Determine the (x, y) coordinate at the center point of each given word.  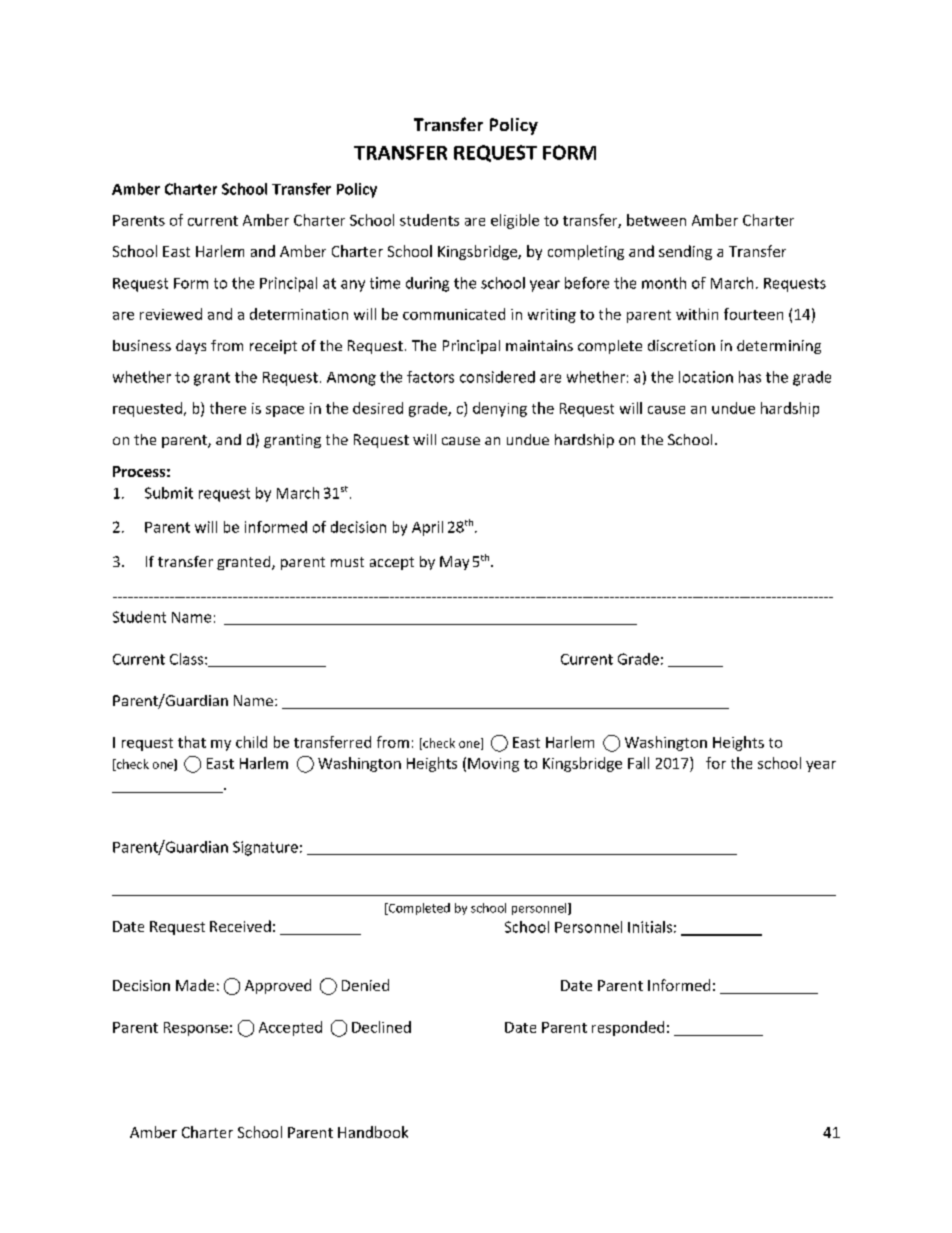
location (706, 377)
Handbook (373, 1132)
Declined (381, 1027)
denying (500, 409)
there (228, 408)
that (192, 742)
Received (240, 926)
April (427, 528)
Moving (493, 765)
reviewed (171, 314)
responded (628, 1028)
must (347, 562)
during (427, 284)
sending (685, 252)
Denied (365, 985)
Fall (638, 763)
